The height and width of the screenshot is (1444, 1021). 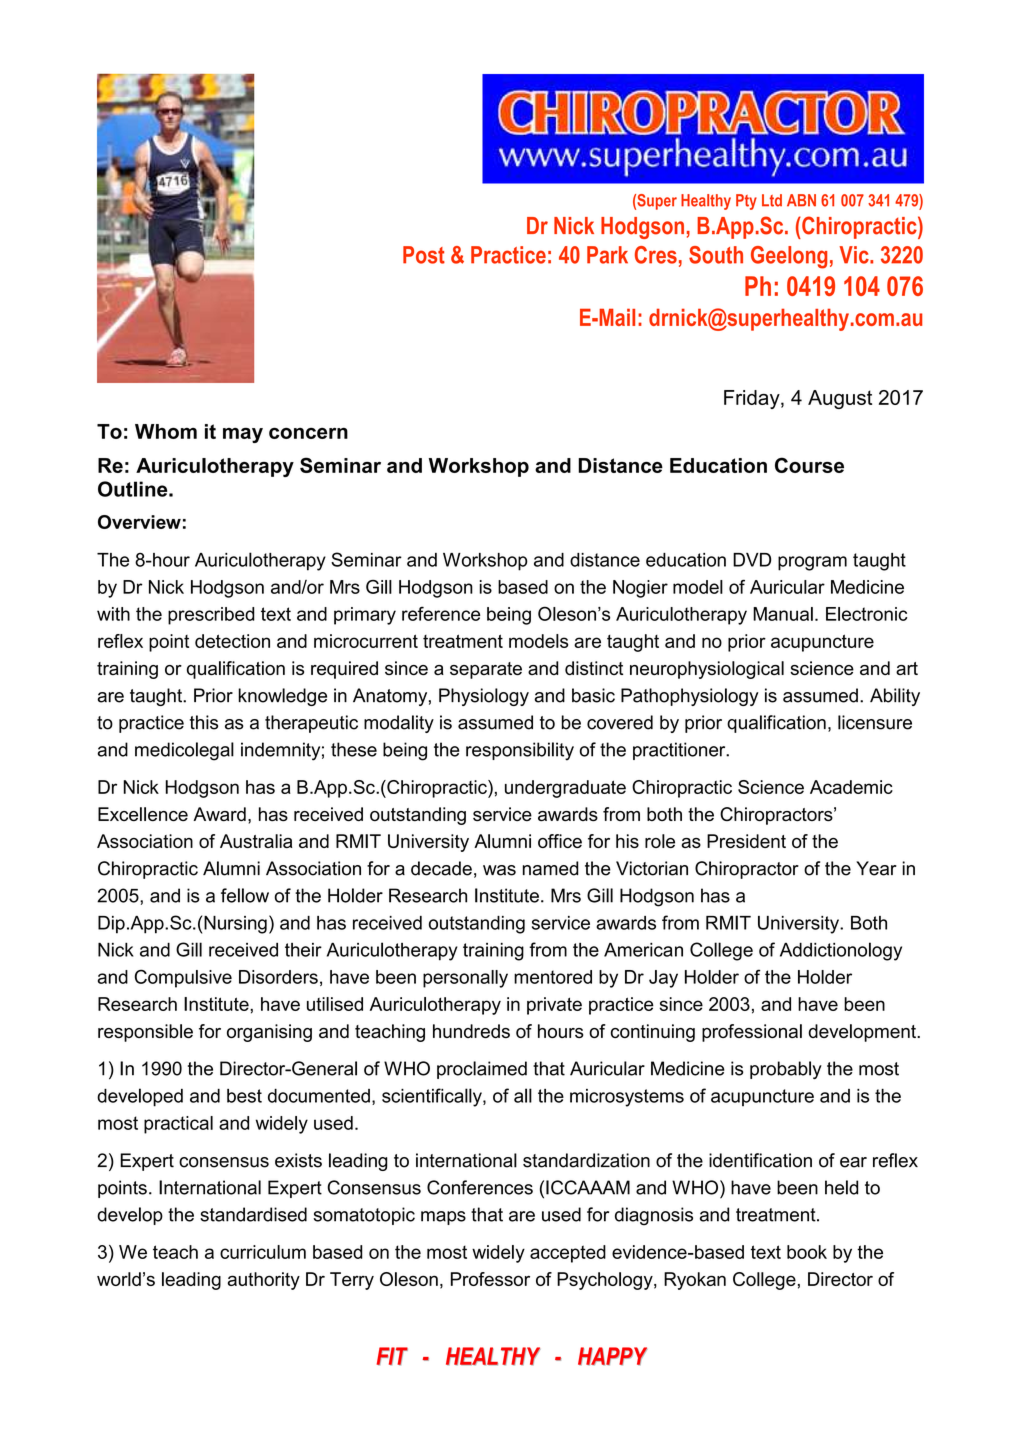 What do you see at coordinates (245, 895) in the screenshot?
I see `fellow` at bounding box center [245, 895].
